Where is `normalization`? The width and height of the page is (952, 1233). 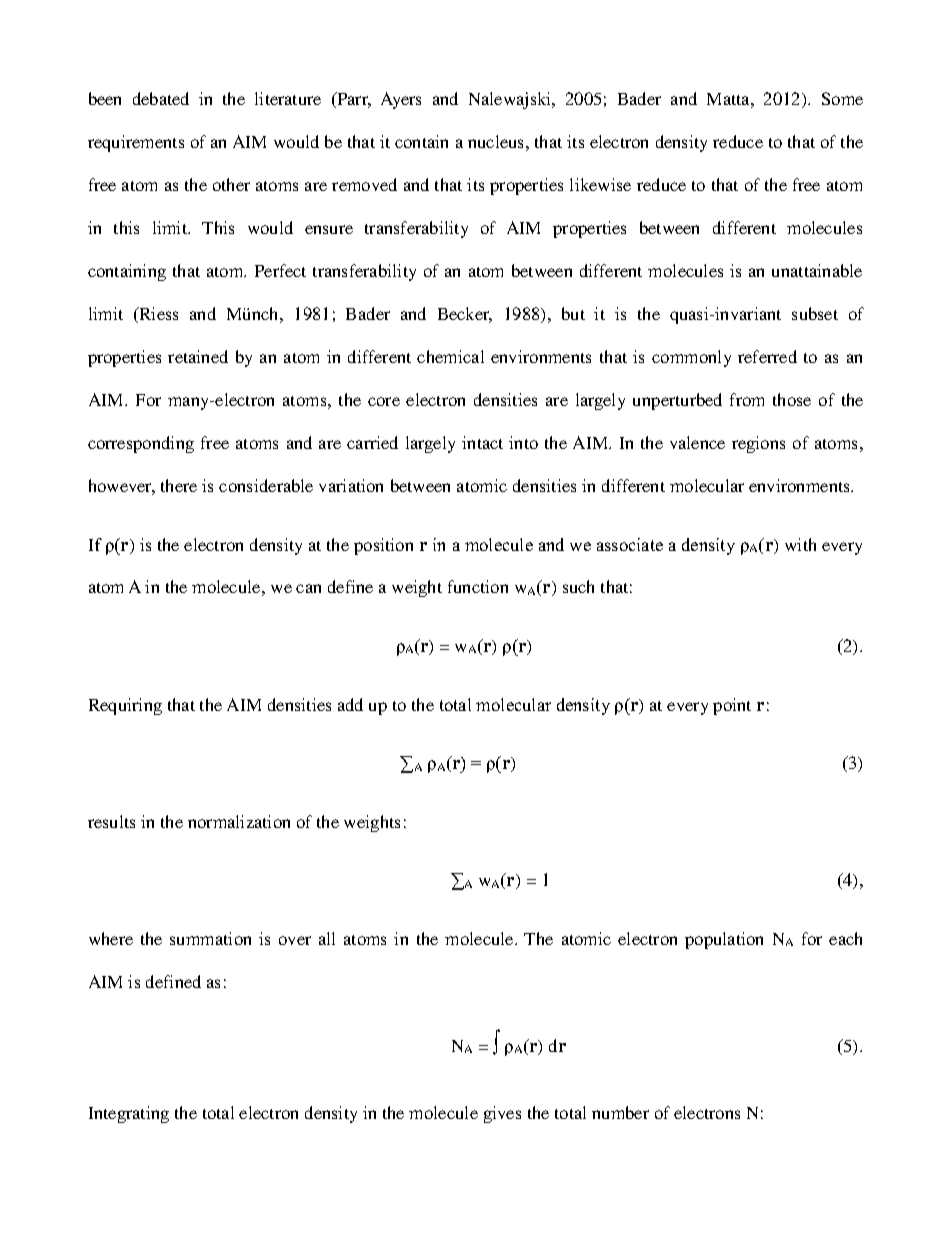
normalization is located at coordinates (239, 821).
